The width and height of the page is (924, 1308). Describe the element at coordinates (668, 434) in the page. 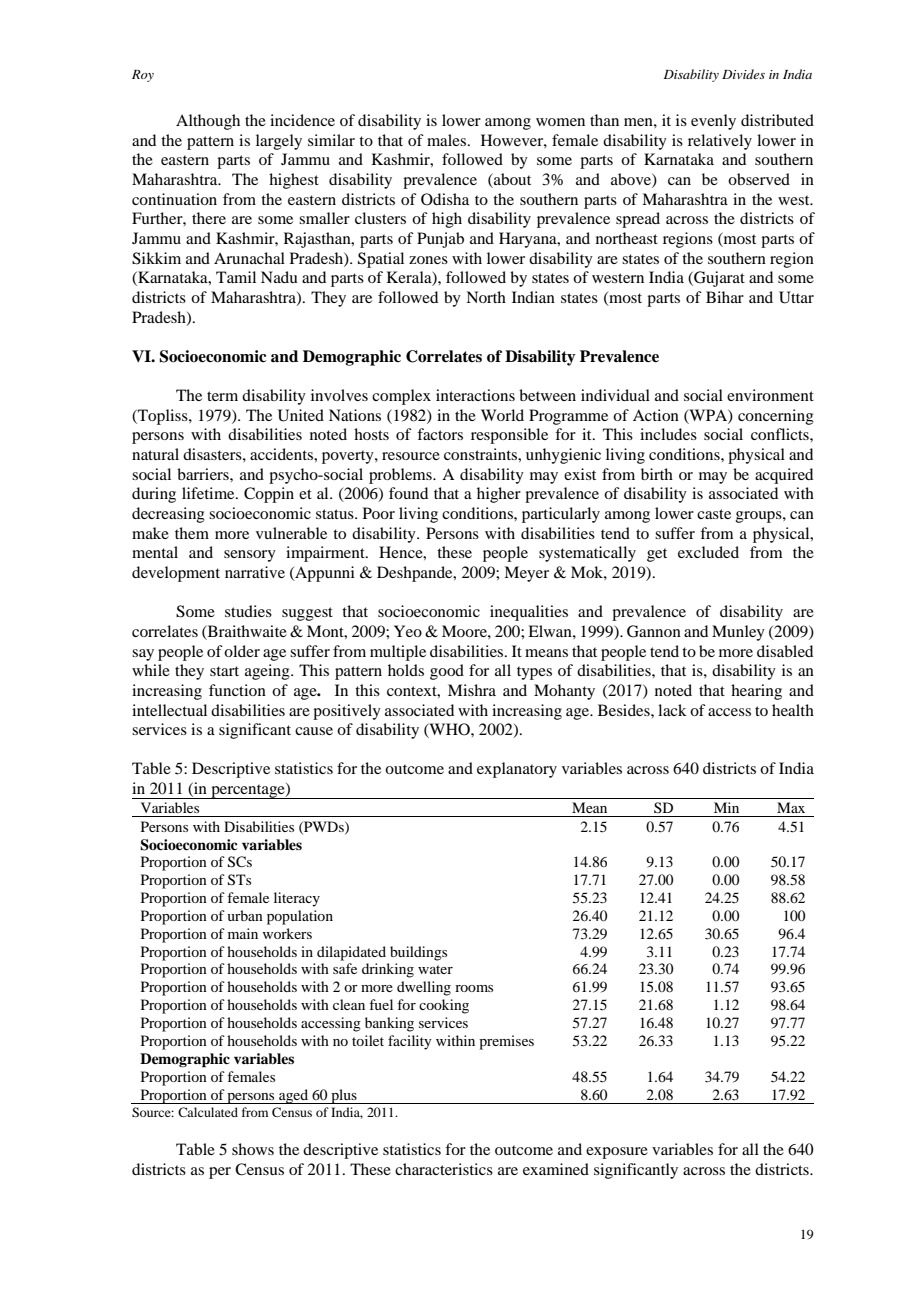

I see `includes` at that location.
